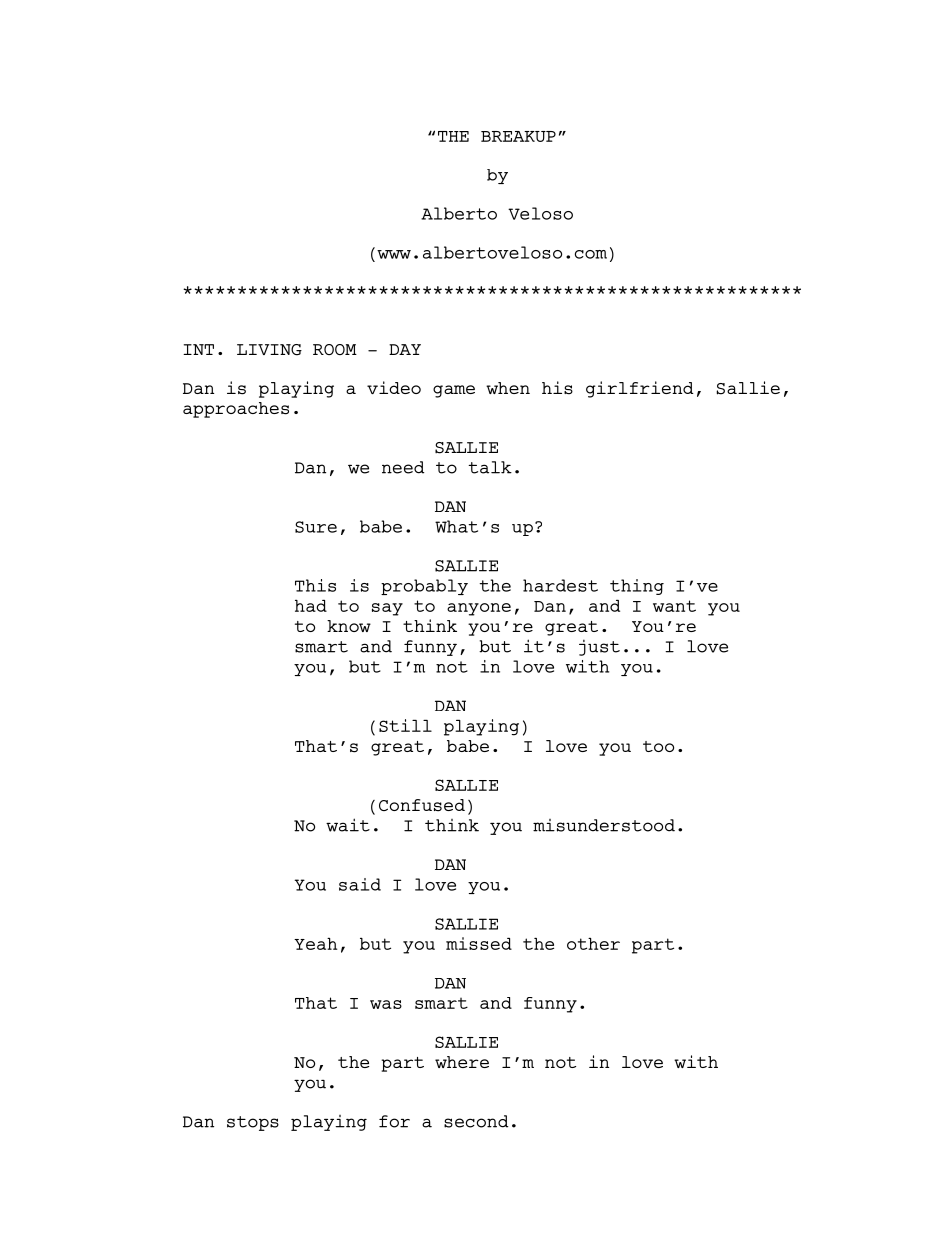 This document has height=1233, width=952. Describe the element at coordinates (253, 1123) in the document. I see `stops` at that location.
